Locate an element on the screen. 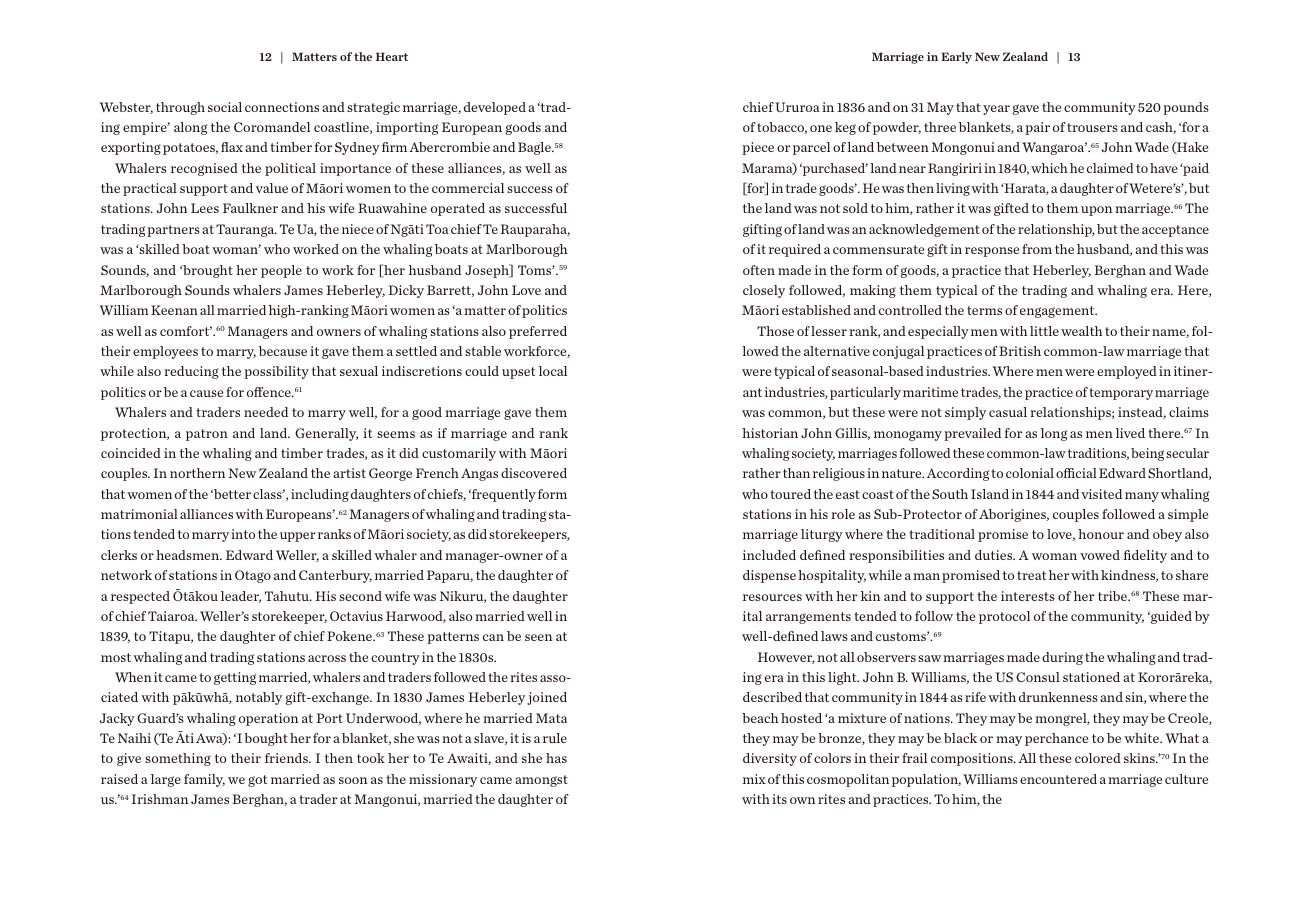 This screenshot has width=1310, height=924. required is located at coordinates (795, 250).
